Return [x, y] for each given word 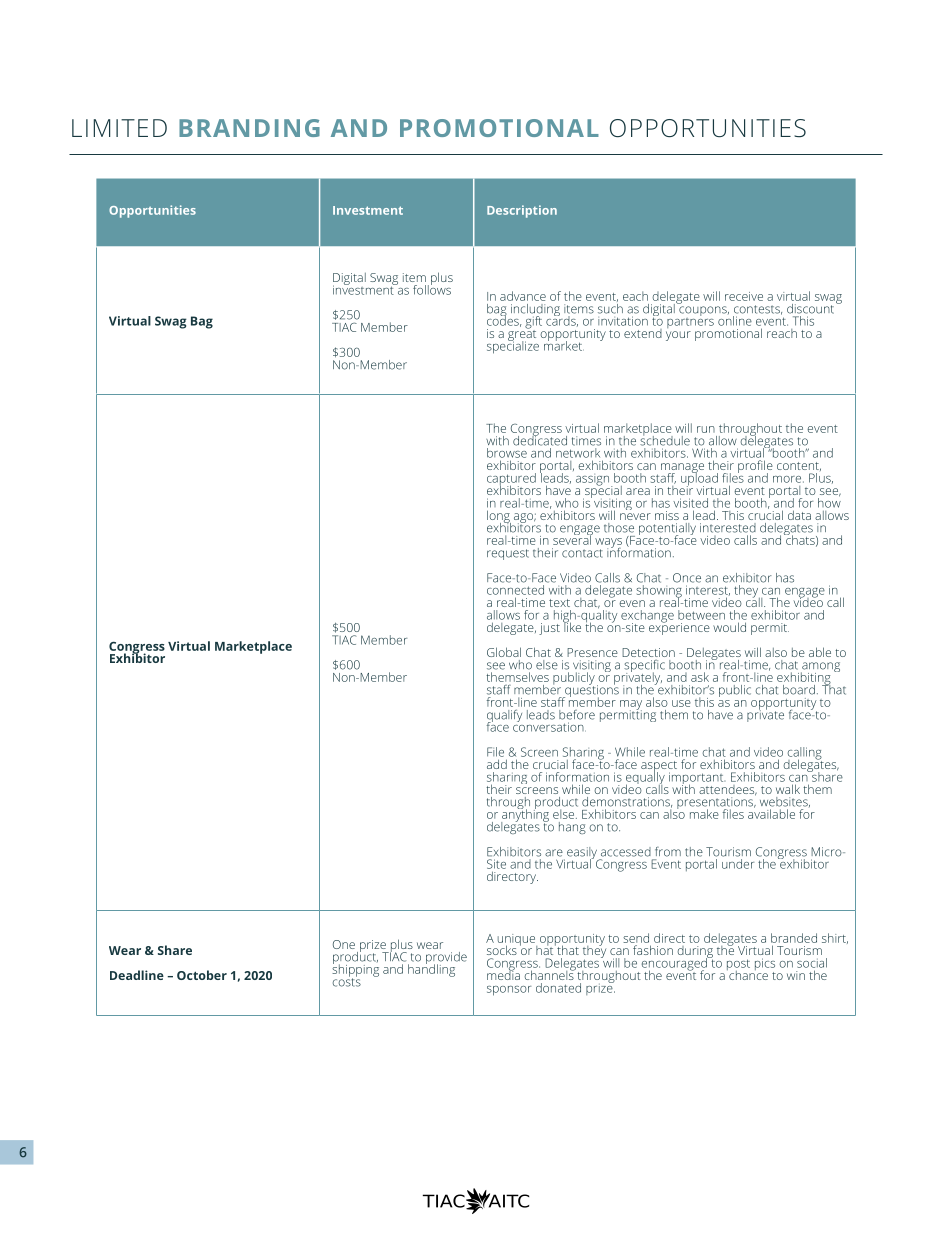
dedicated [540, 439]
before [577, 715]
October [202, 975]
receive [744, 296]
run [706, 429]
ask [700, 677]
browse [507, 453]
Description [522, 211]
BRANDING [249, 128]
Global [504, 652]
